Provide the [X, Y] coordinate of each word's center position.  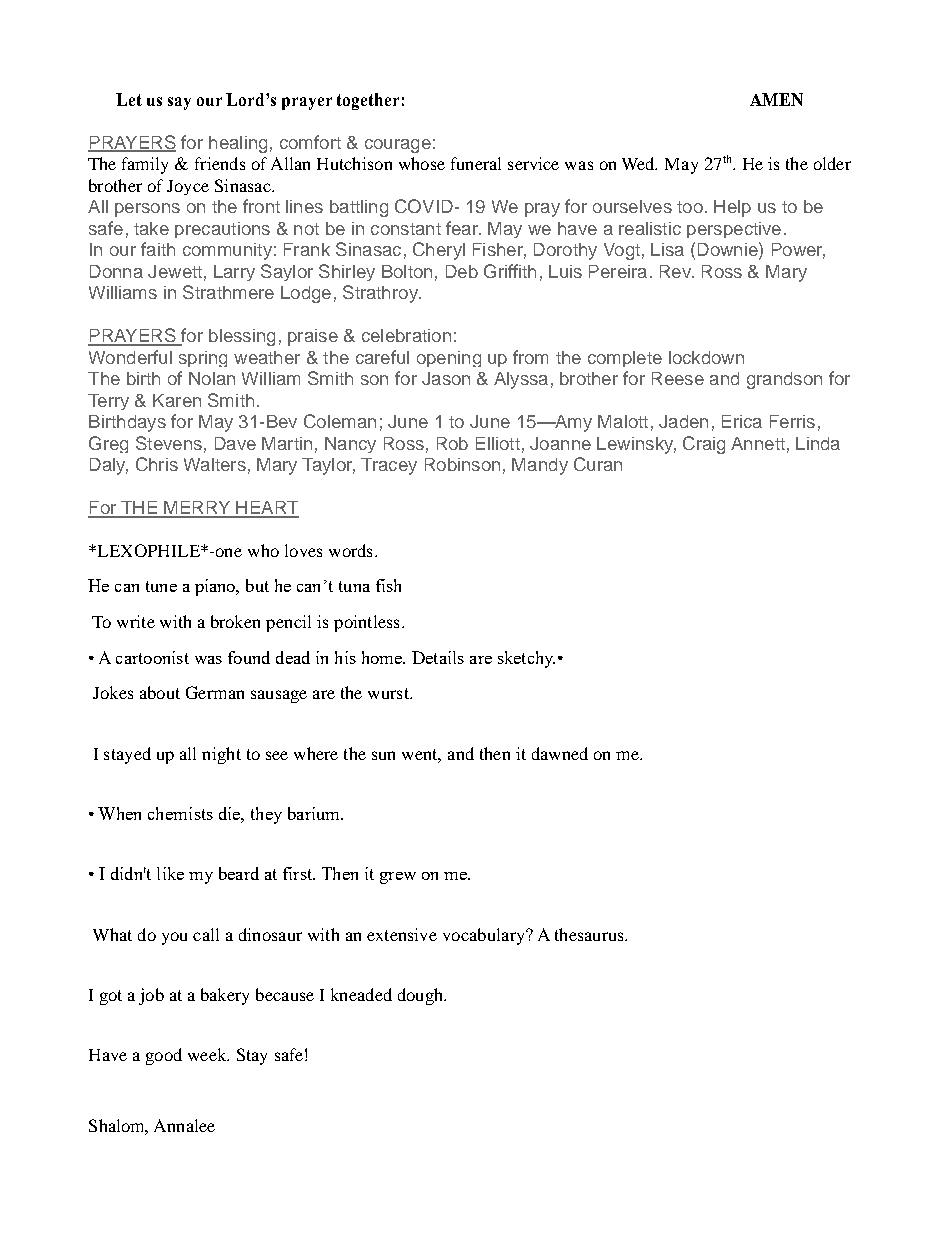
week [208, 1054]
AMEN [776, 99]
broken [235, 621]
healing [238, 144]
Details [438, 657]
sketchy [526, 659]
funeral [476, 163]
